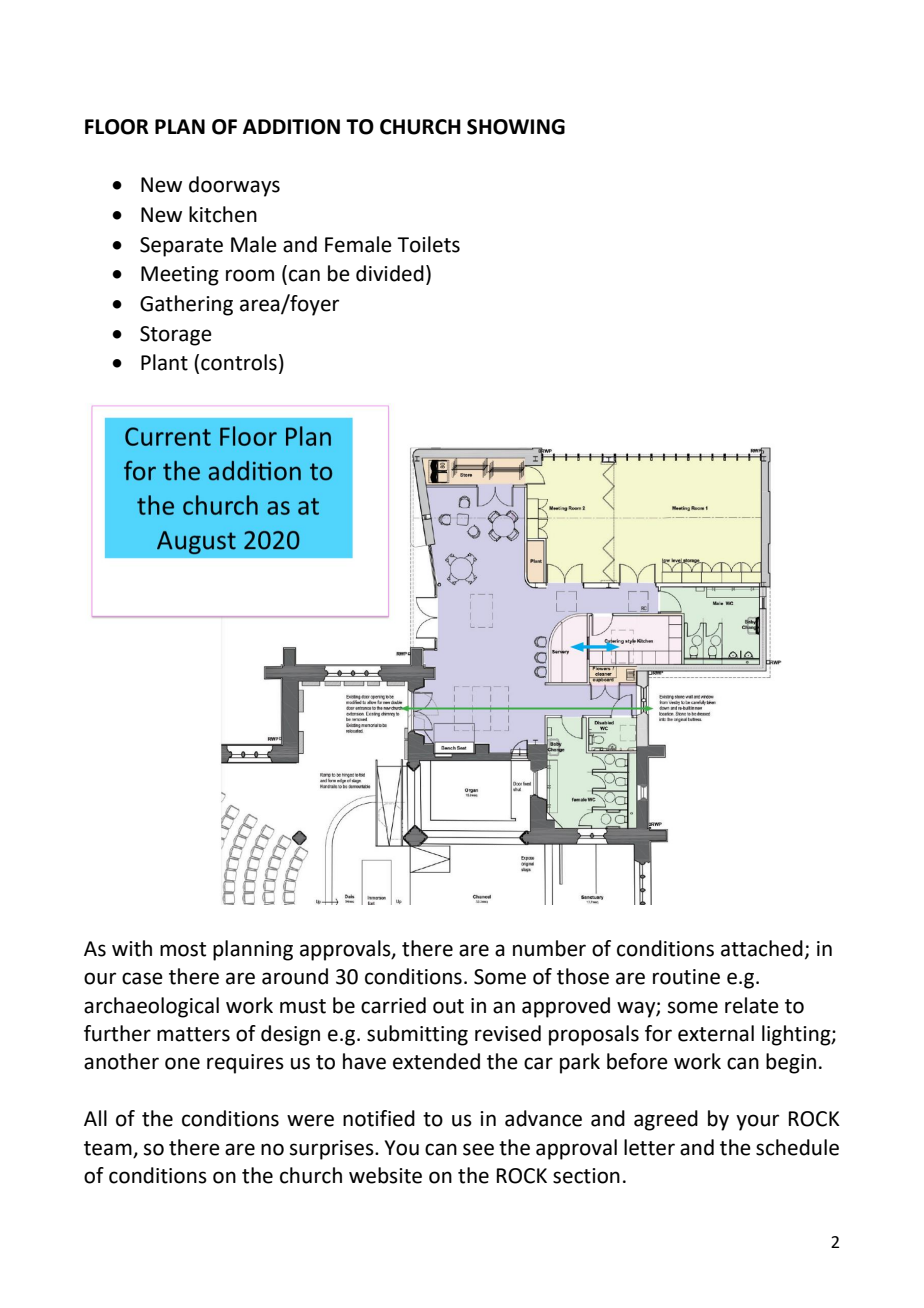 This screenshot has width=924, height=1308. I want to click on doorways, so click(234, 186).
